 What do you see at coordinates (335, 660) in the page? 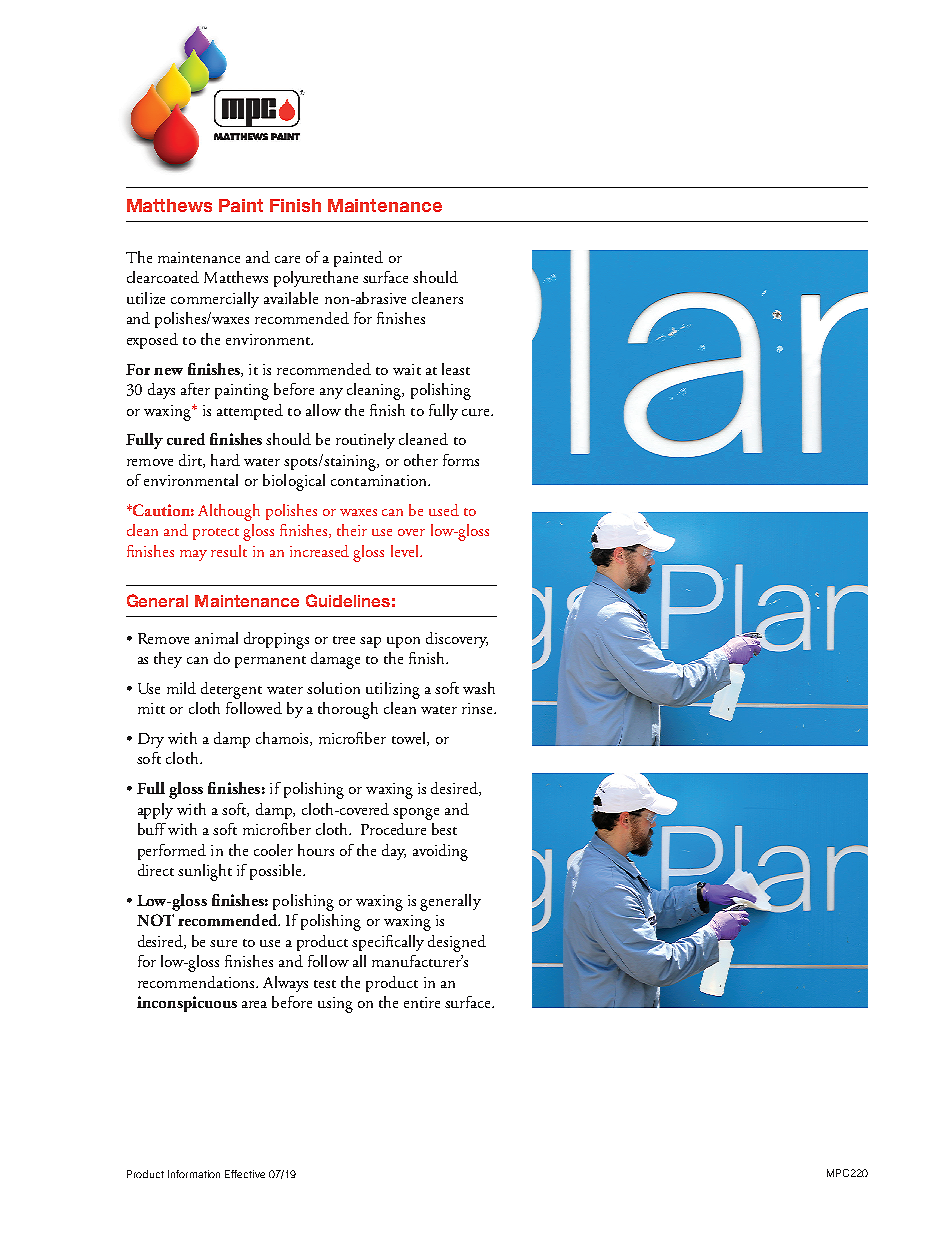
I see `damage` at bounding box center [335, 660].
